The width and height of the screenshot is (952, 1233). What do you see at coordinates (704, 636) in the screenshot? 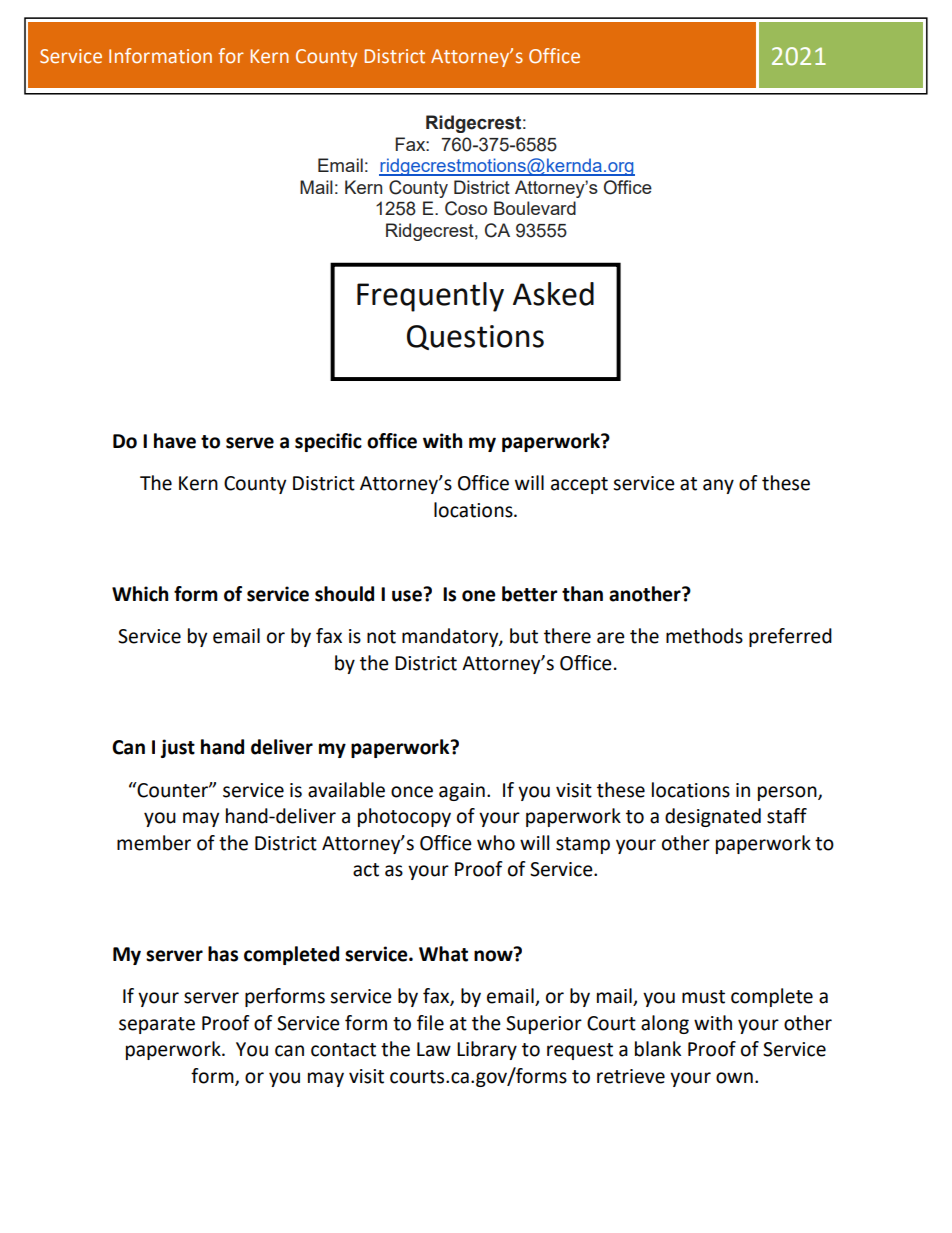
I see `methods` at bounding box center [704, 636].
